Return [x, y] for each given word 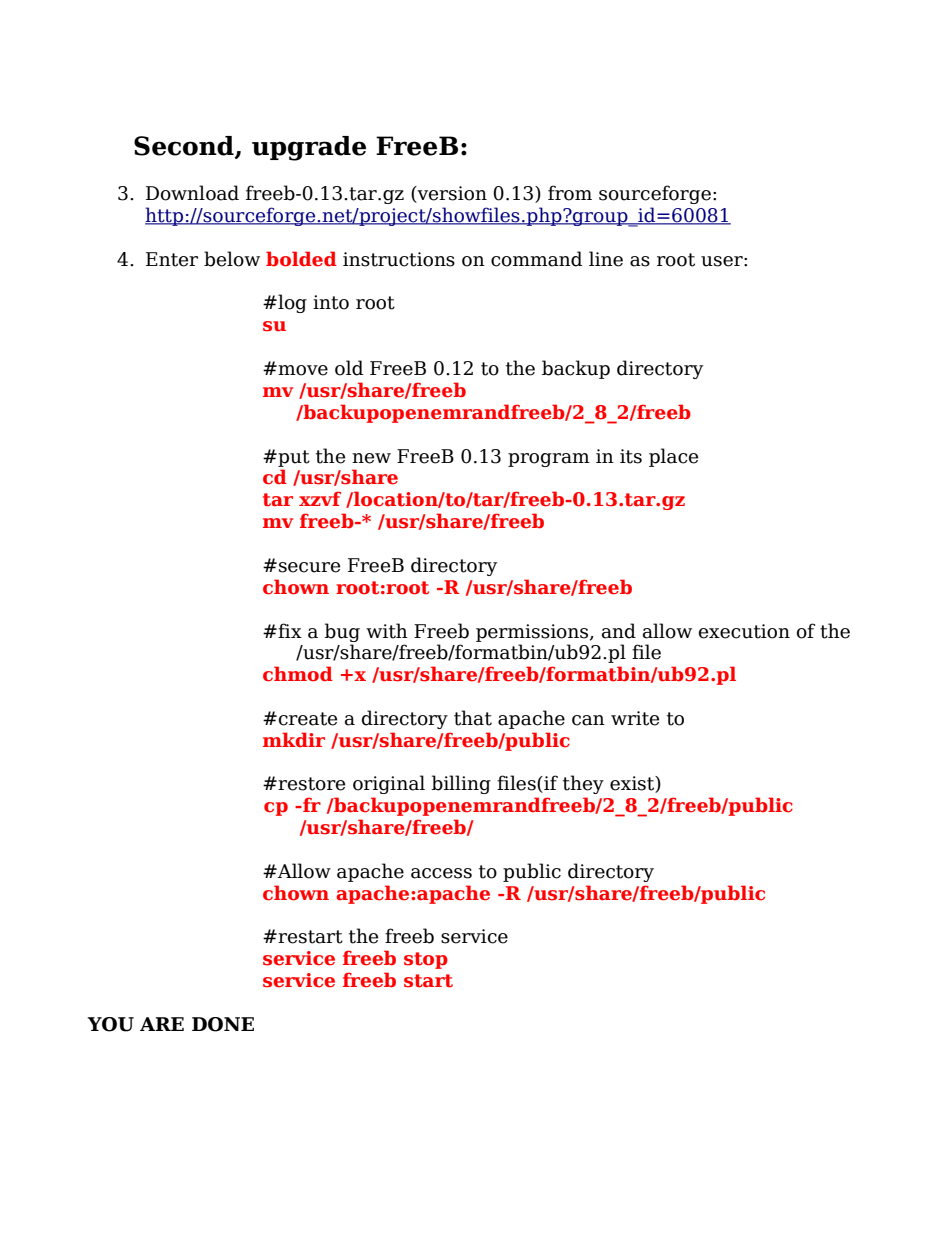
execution [744, 631]
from [570, 193]
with [387, 631]
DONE [223, 1024]
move [302, 370]
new [371, 458]
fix [289, 630]
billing [461, 784]
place [673, 457]
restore [310, 784]
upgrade [309, 148]
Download [192, 193]
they [583, 784]
